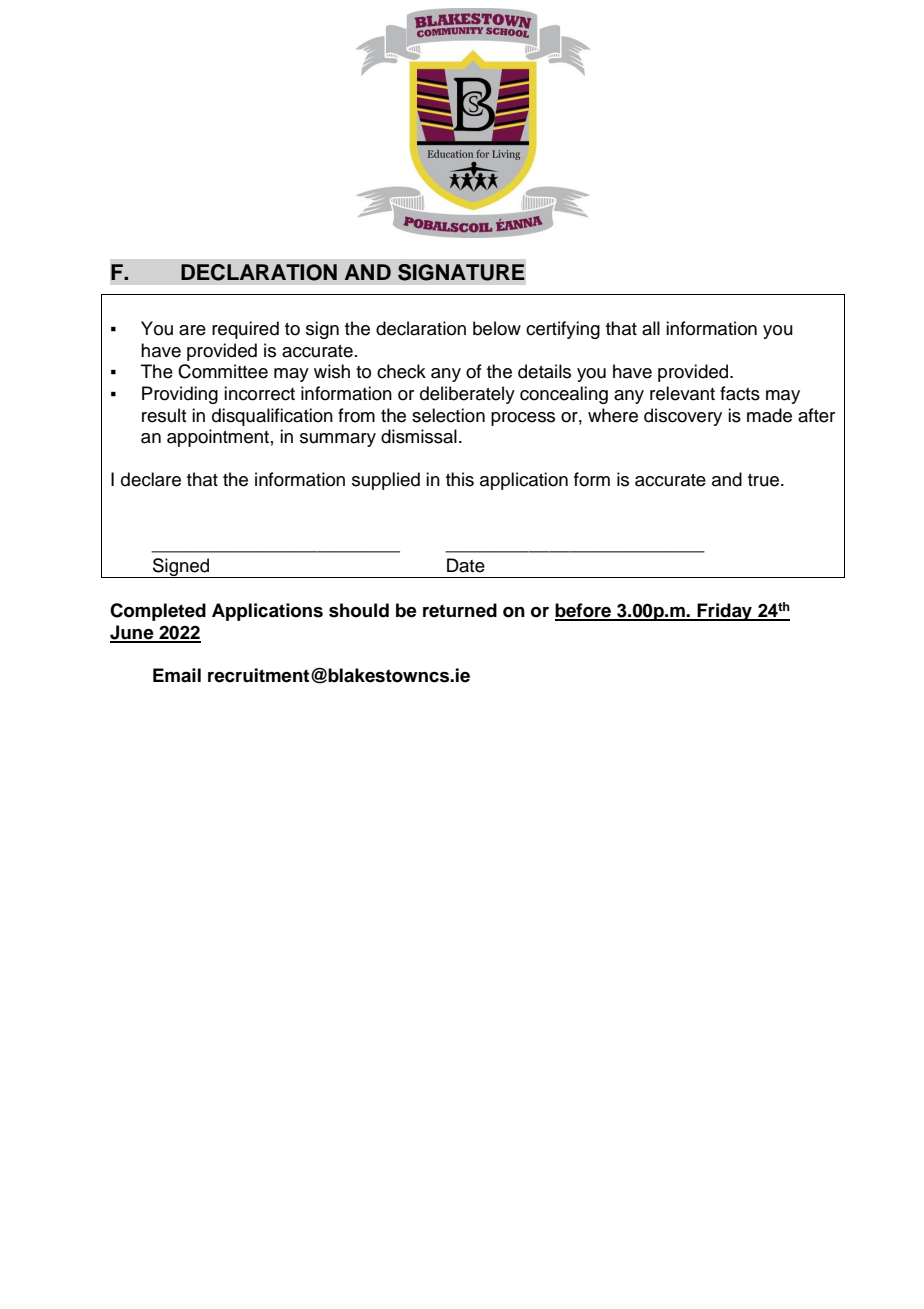 The image size is (924, 1309). What do you see at coordinates (245, 330) in the document?
I see `required` at bounding box center [245, 330].
